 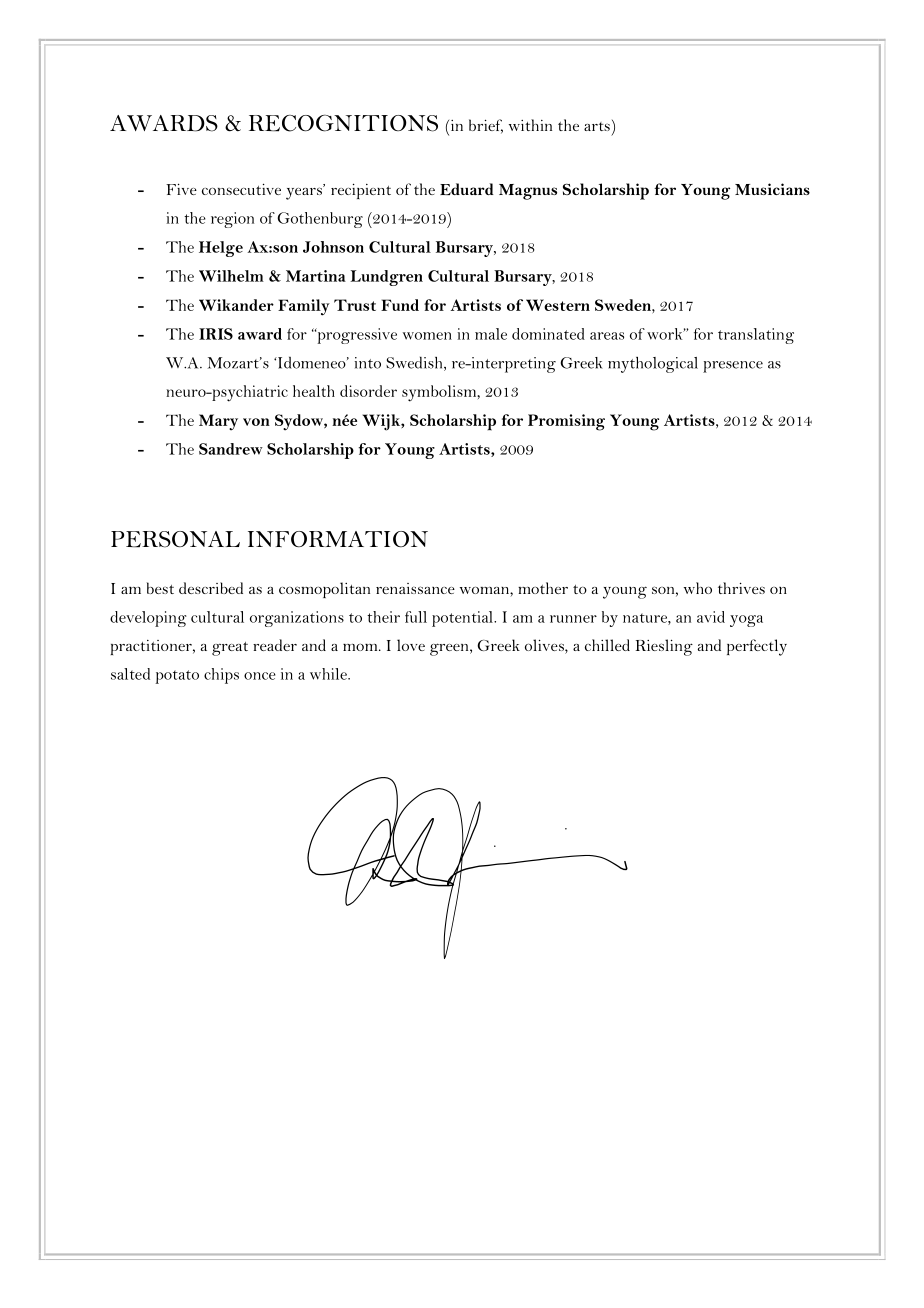 I want to click on Lundgren, so click(x=386, y=278).
